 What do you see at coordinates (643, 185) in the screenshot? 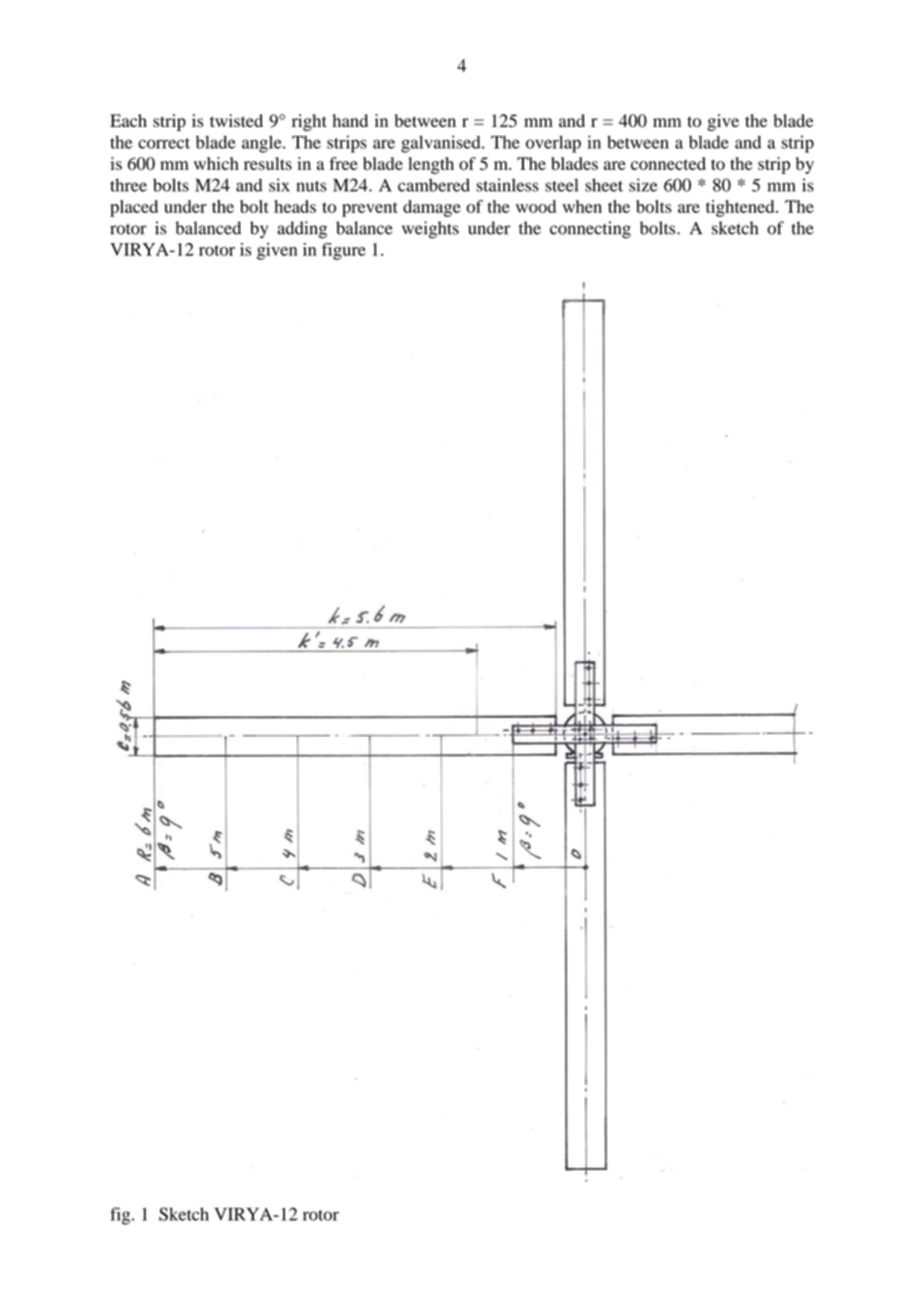
I see `size` at bounding box center [643, 185].
